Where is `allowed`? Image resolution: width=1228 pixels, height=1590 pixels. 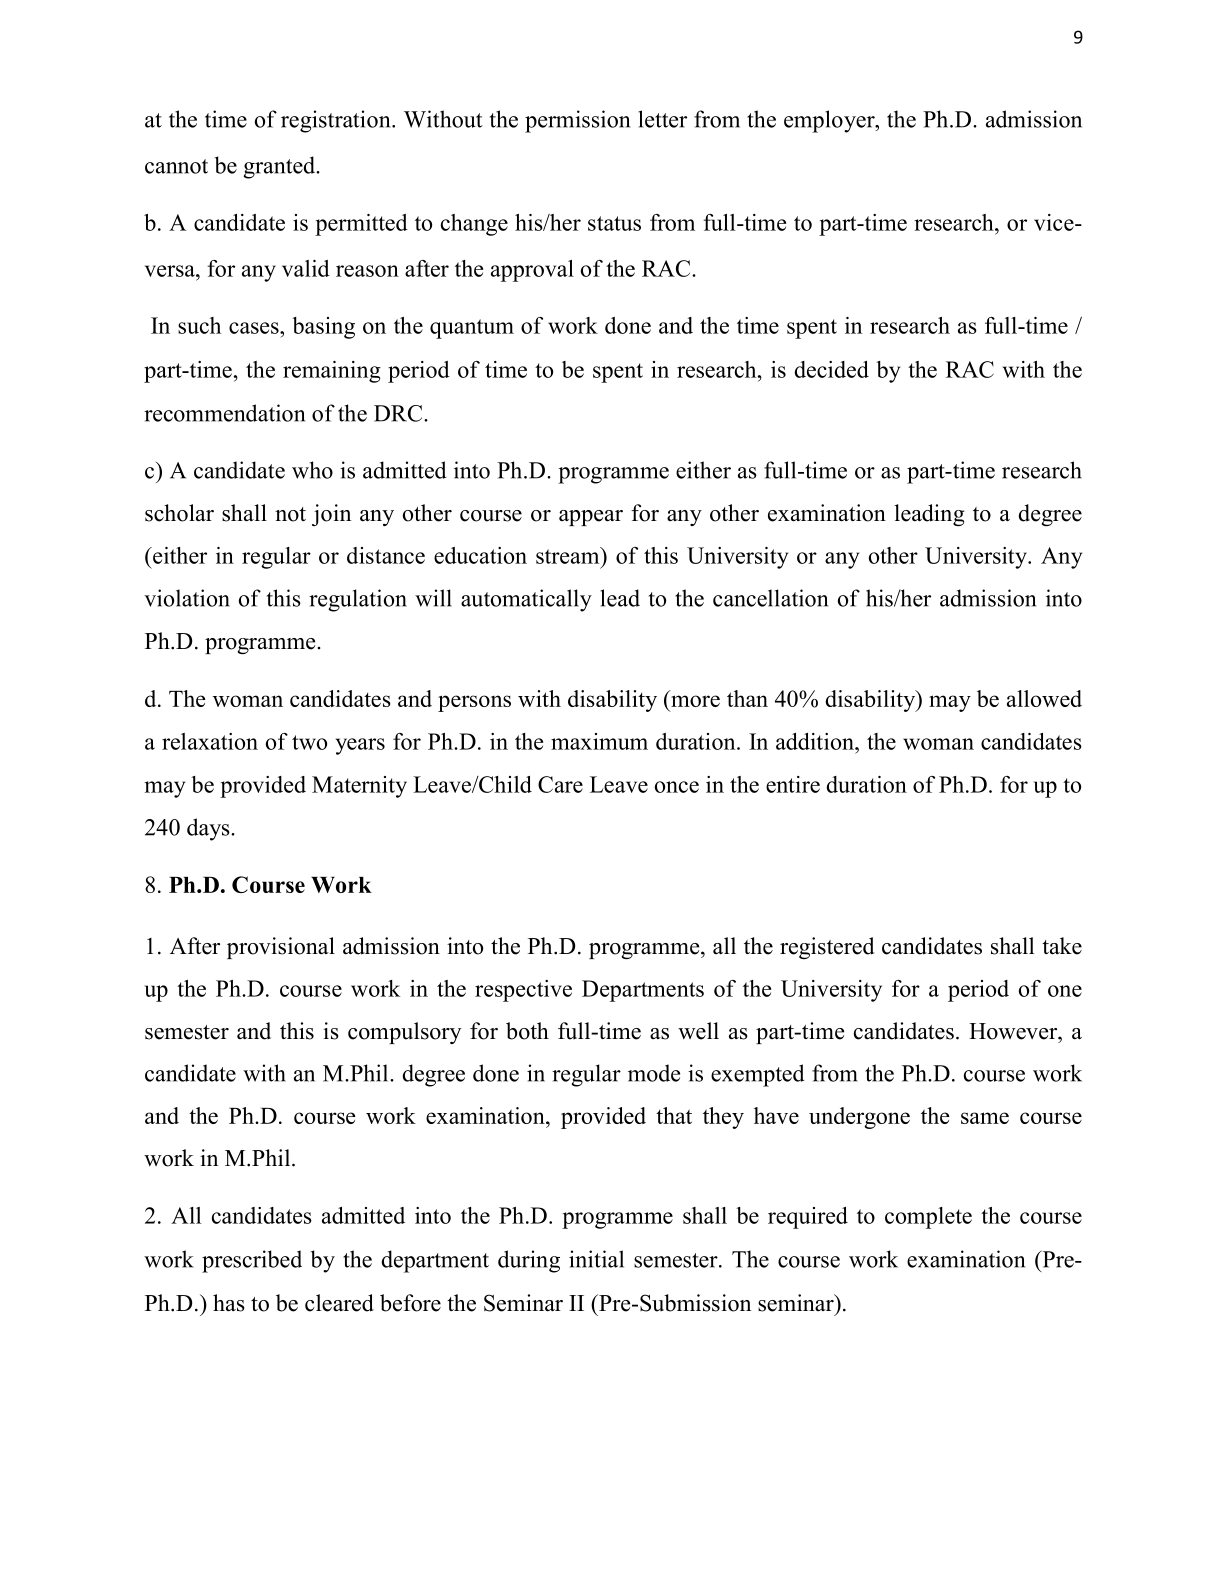
allowed is located at coordinates (1044, 698).
